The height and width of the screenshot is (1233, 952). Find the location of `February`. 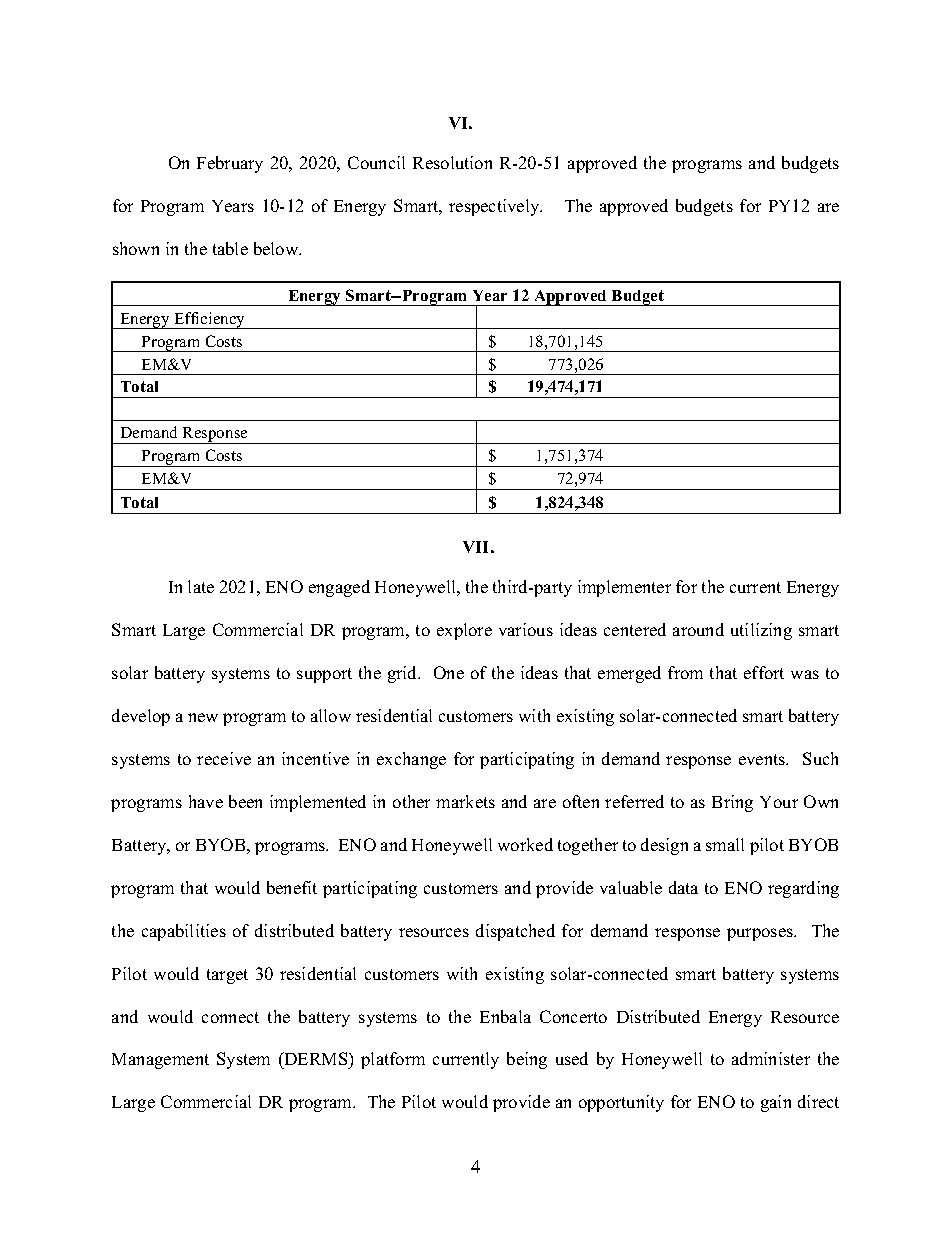

February is located at coordinates (230, 164).
